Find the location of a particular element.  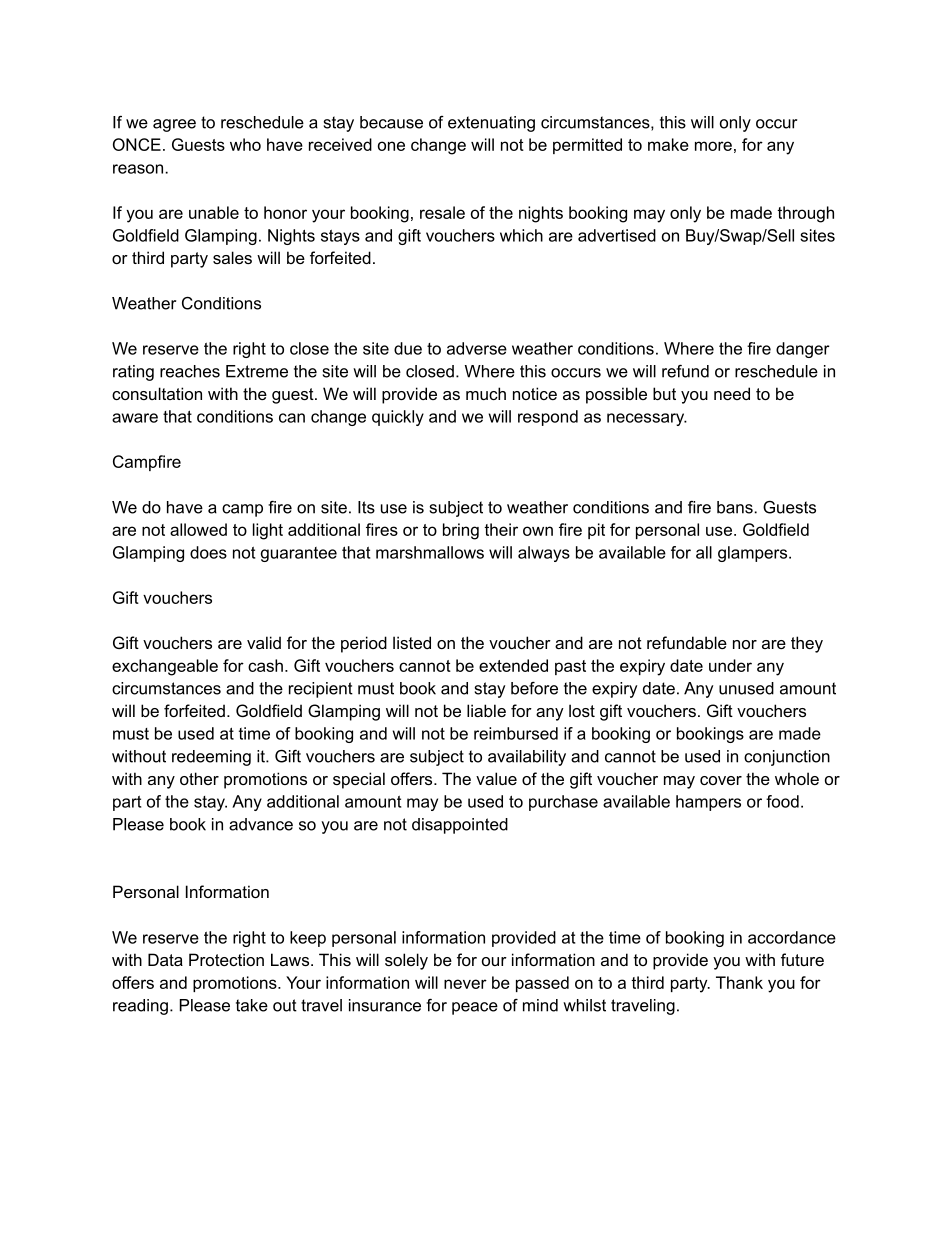

much is located at coordinates (486, 393).
